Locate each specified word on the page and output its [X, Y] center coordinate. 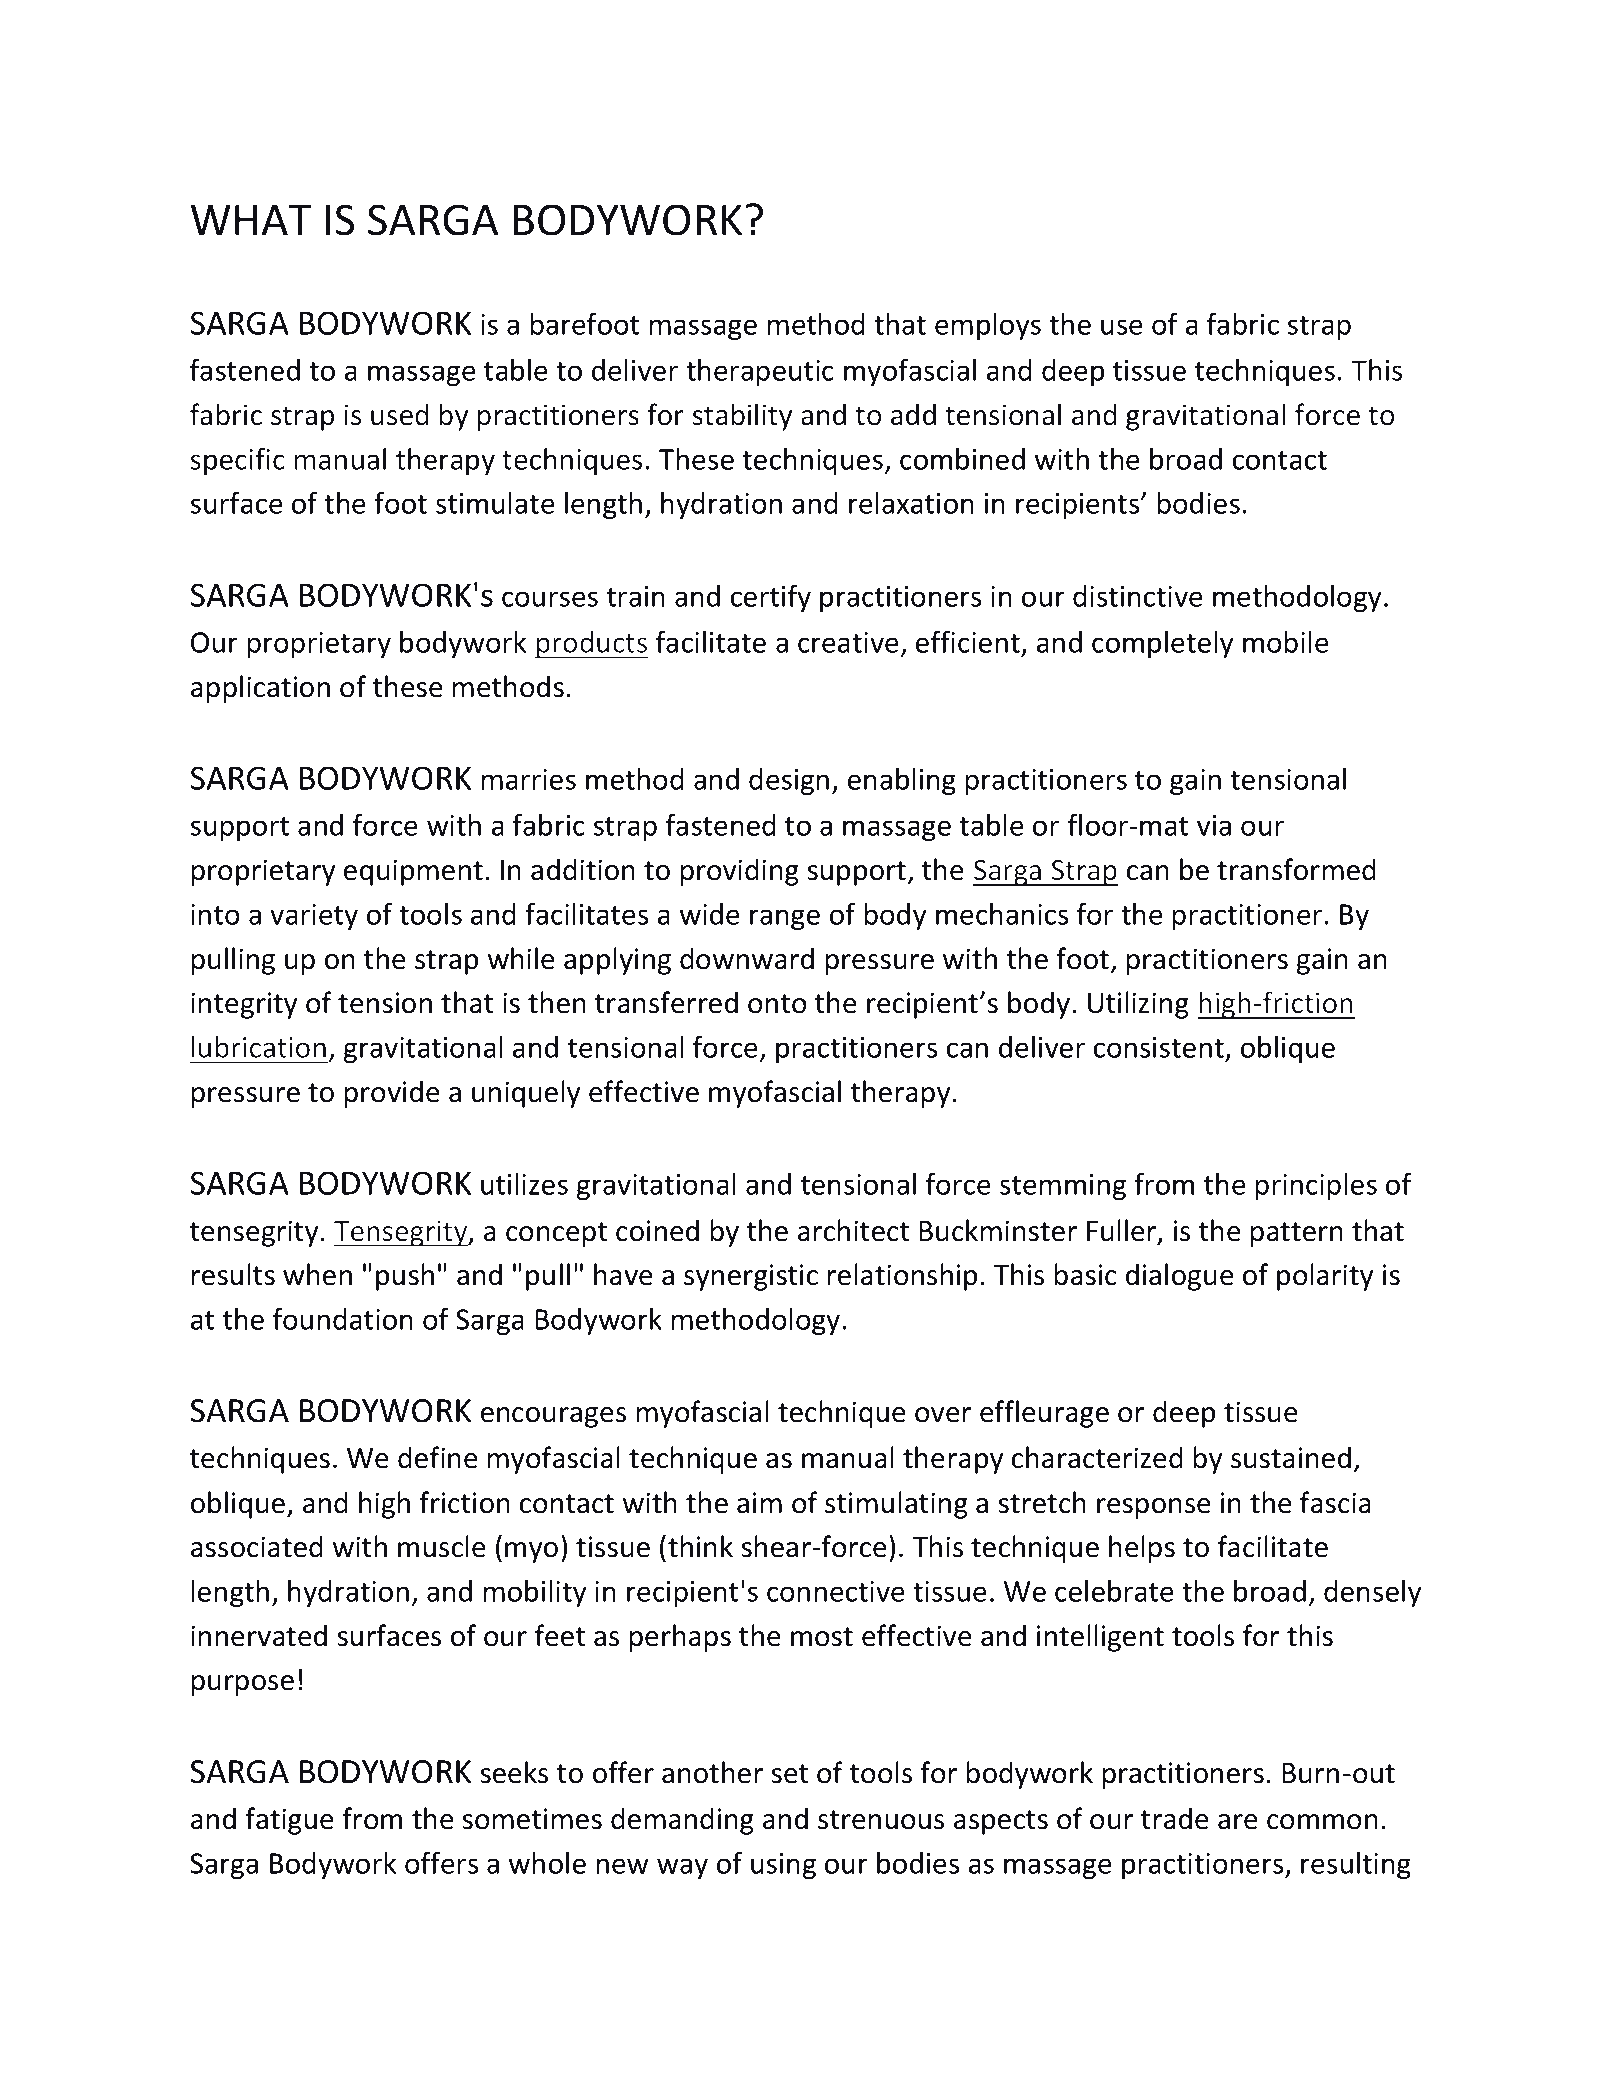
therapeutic [760, 372]
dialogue [1180, 1277]
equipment [413, 872]
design [789, 781]
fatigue [289, 1821]
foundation [343, 1319]
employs [988, 326]
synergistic [751, 1277]
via [1214, 825]
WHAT [251, 220]
